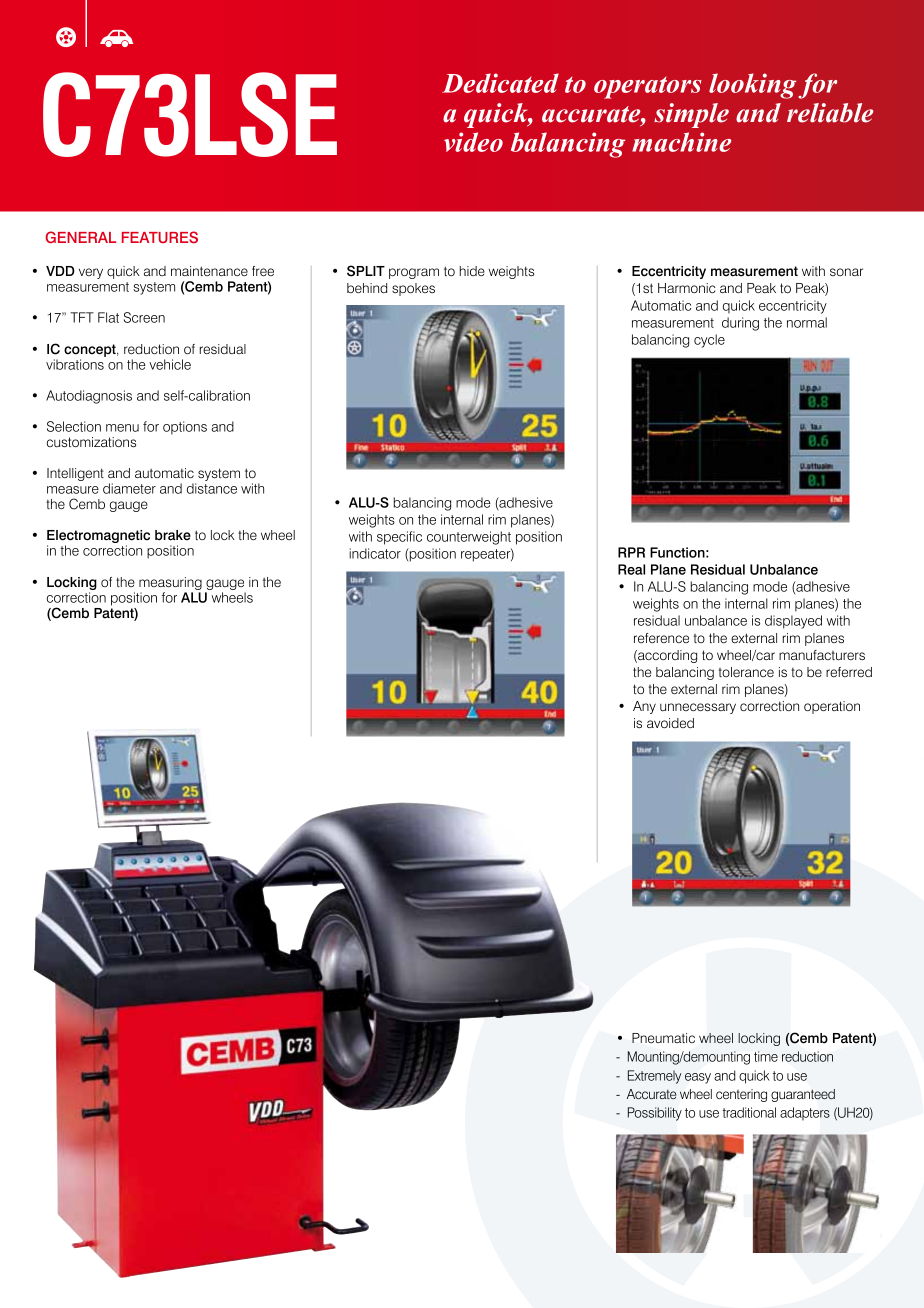 The height and width of the screenshot is (1308, 924). Describe the element at coordinates (98, 538) in the screenshot. I see `Electromagnetic` at that location.
